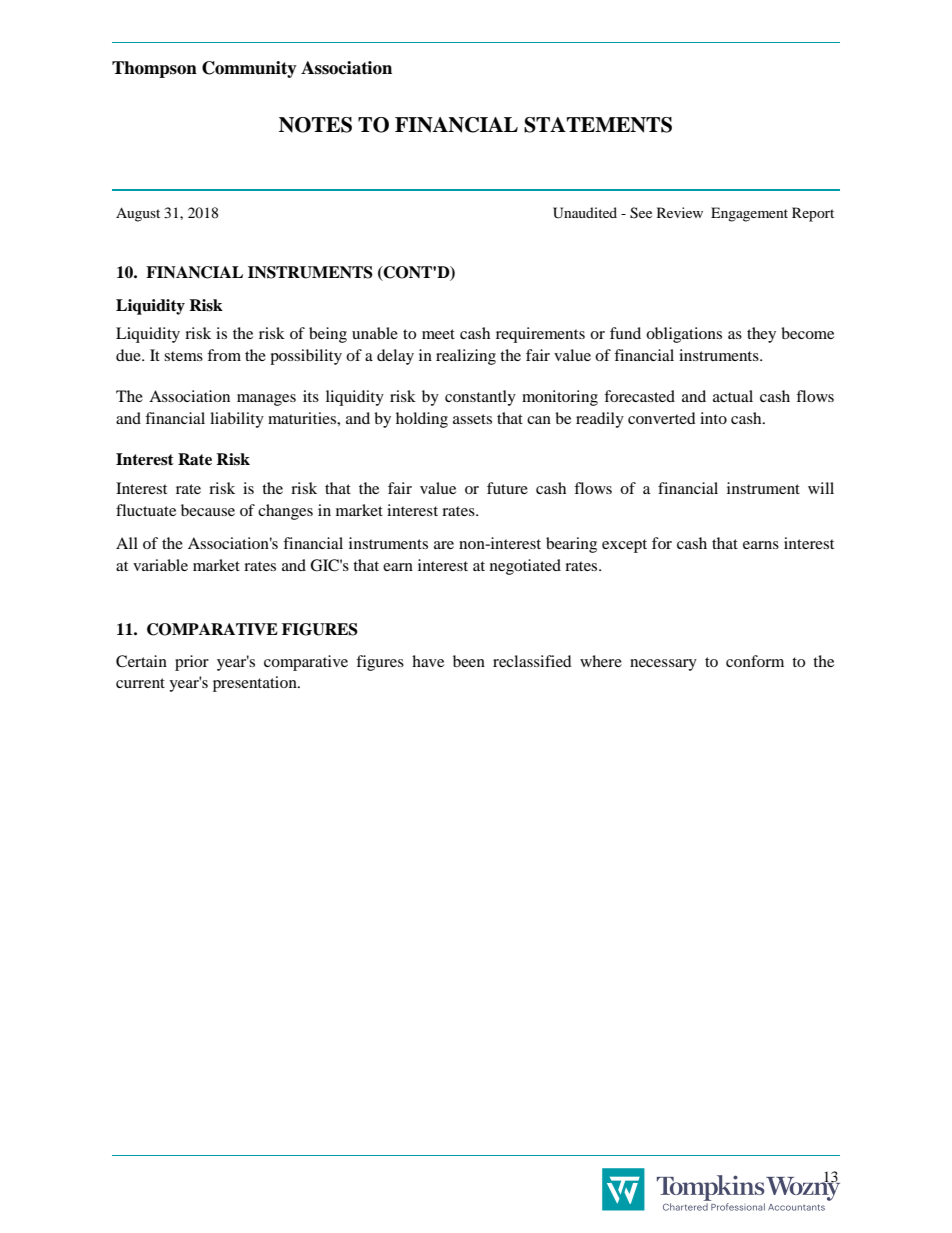  What do you see at coordinates (749, 214) in the screenshot?
I see `Engagement` at bounding box center [749, 214].
